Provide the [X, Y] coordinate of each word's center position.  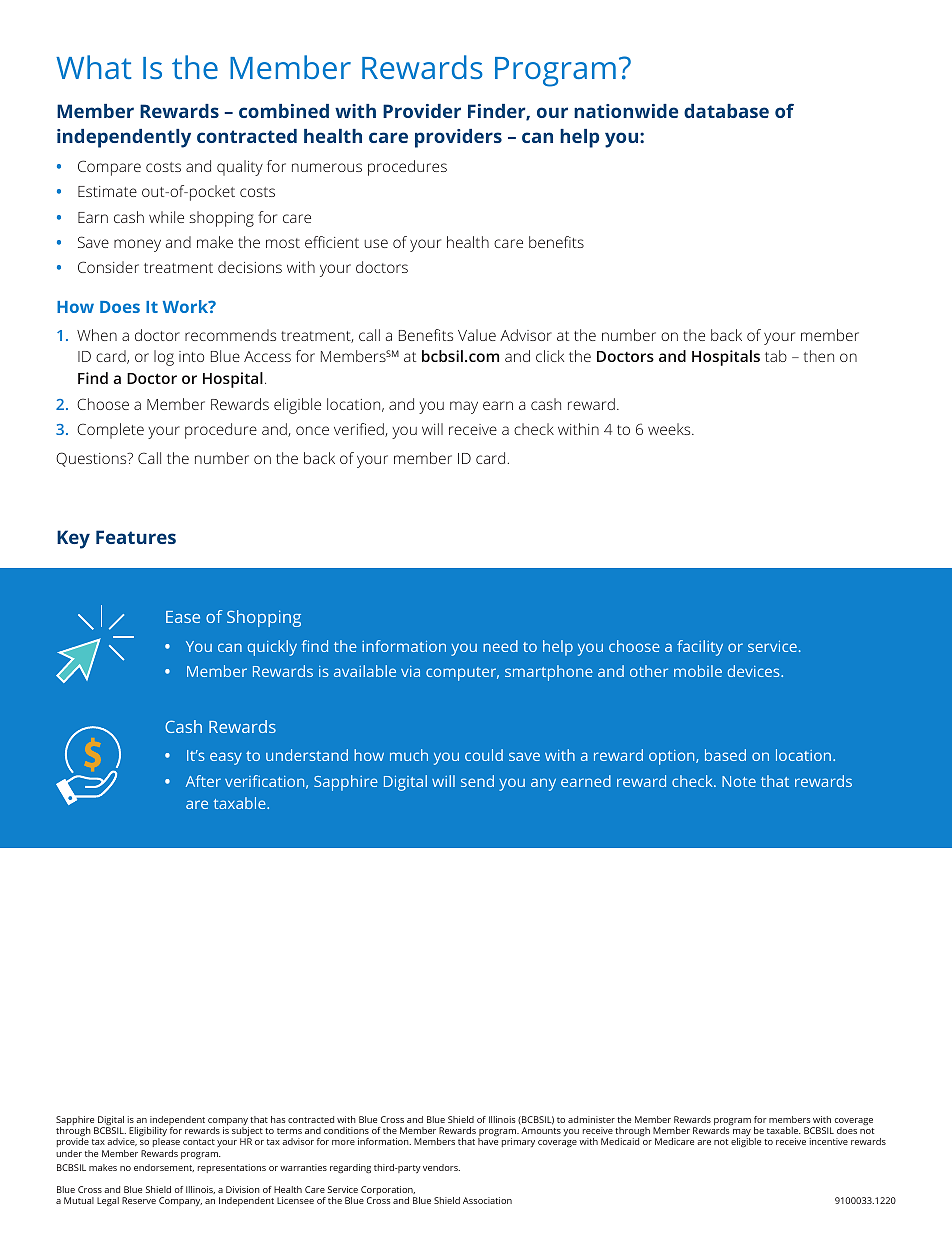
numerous [327, 167]
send [477, 781]
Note [739, 781]
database [726, 111]
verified [360, 430]
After [203, 781]
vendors [441, 1167]
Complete [110, 431]
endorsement [164, 1168]
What [93, 67]
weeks [670, 429]
